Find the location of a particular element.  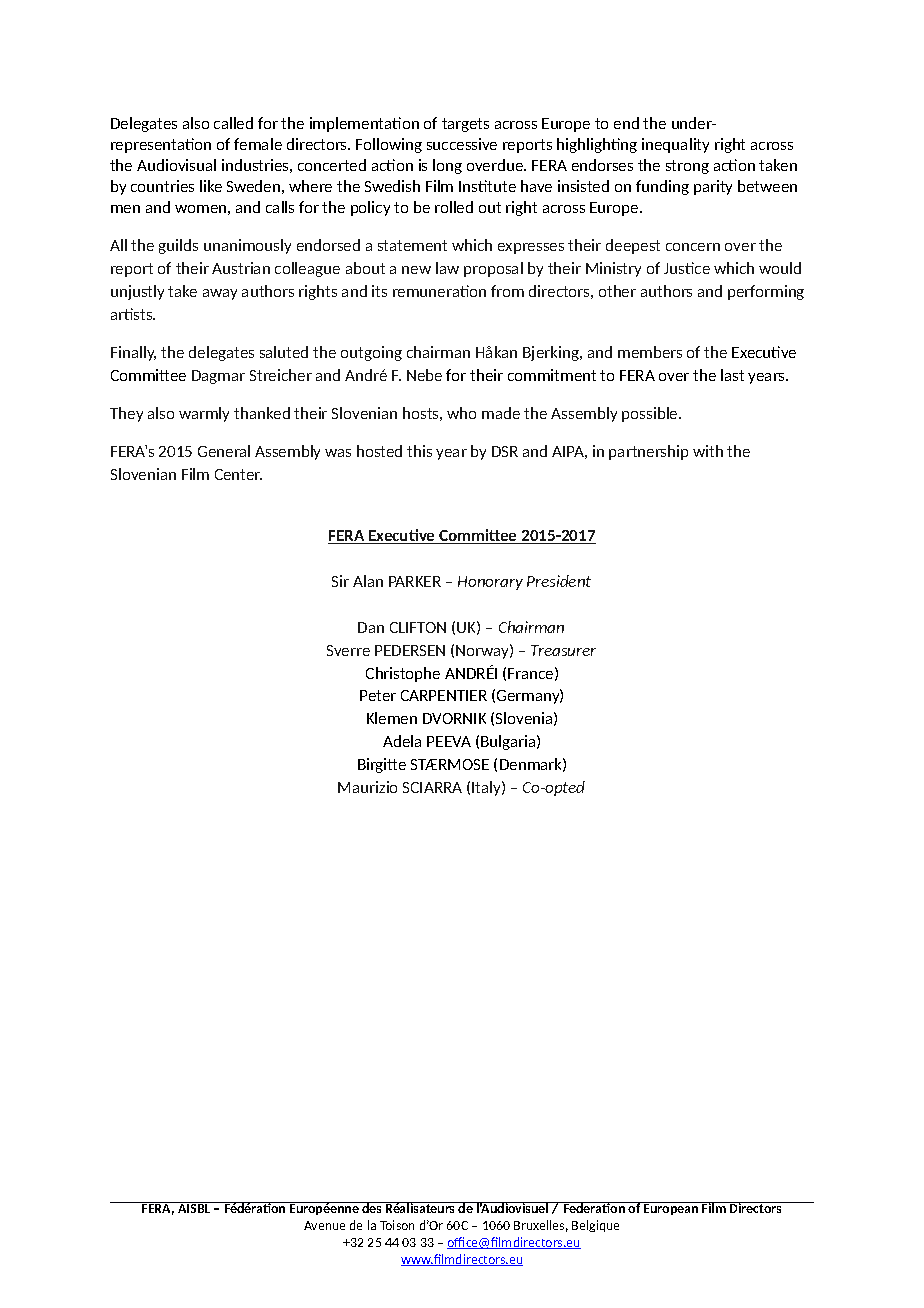

Audiovisual is located at coordinates (176, 165).
